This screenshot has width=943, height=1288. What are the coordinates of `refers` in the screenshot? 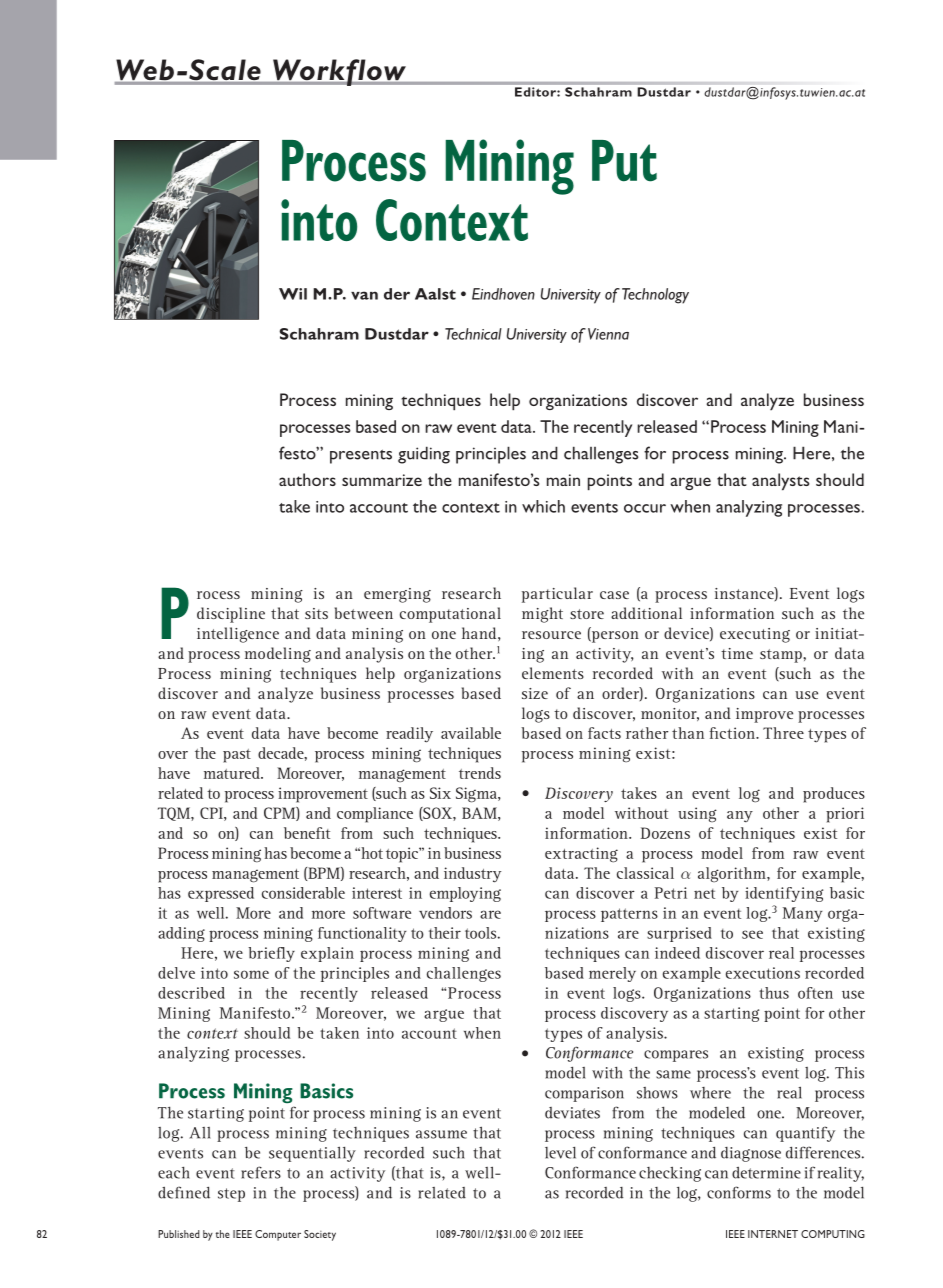 It's located at (261, 1172).
